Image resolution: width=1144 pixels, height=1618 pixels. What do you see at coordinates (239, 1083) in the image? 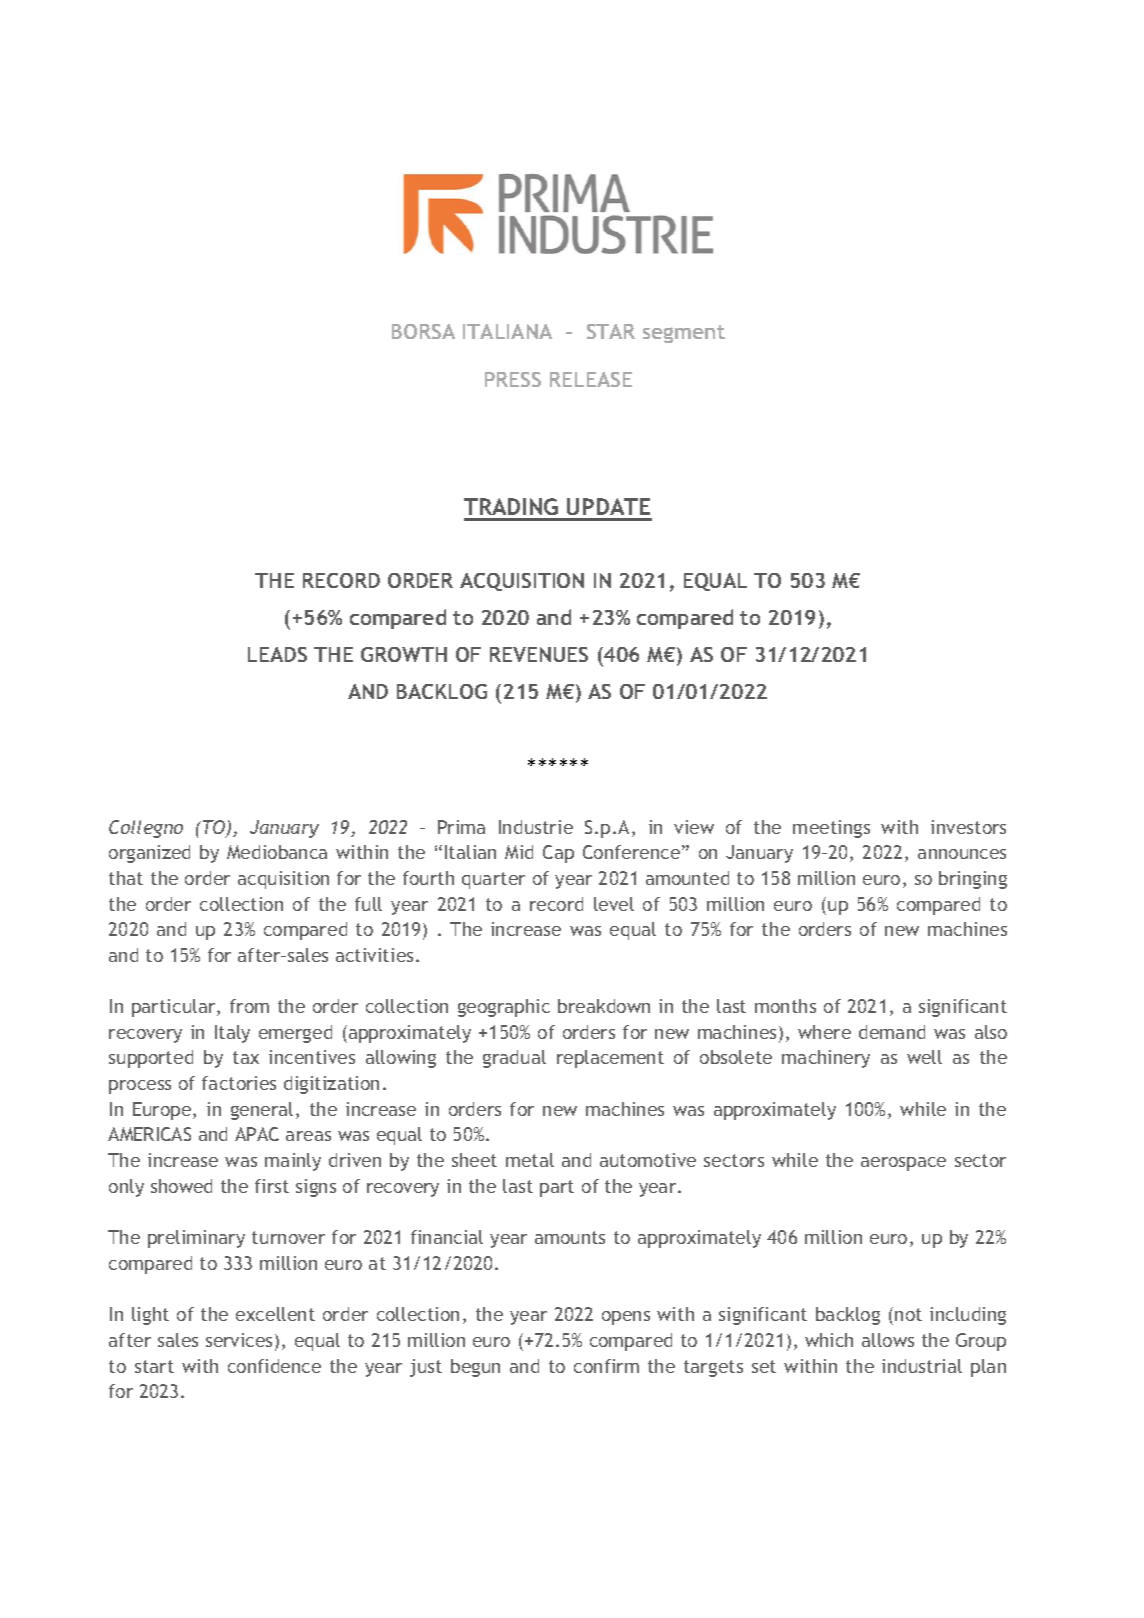
I see `factories` at bounding box center [239, 1083].
